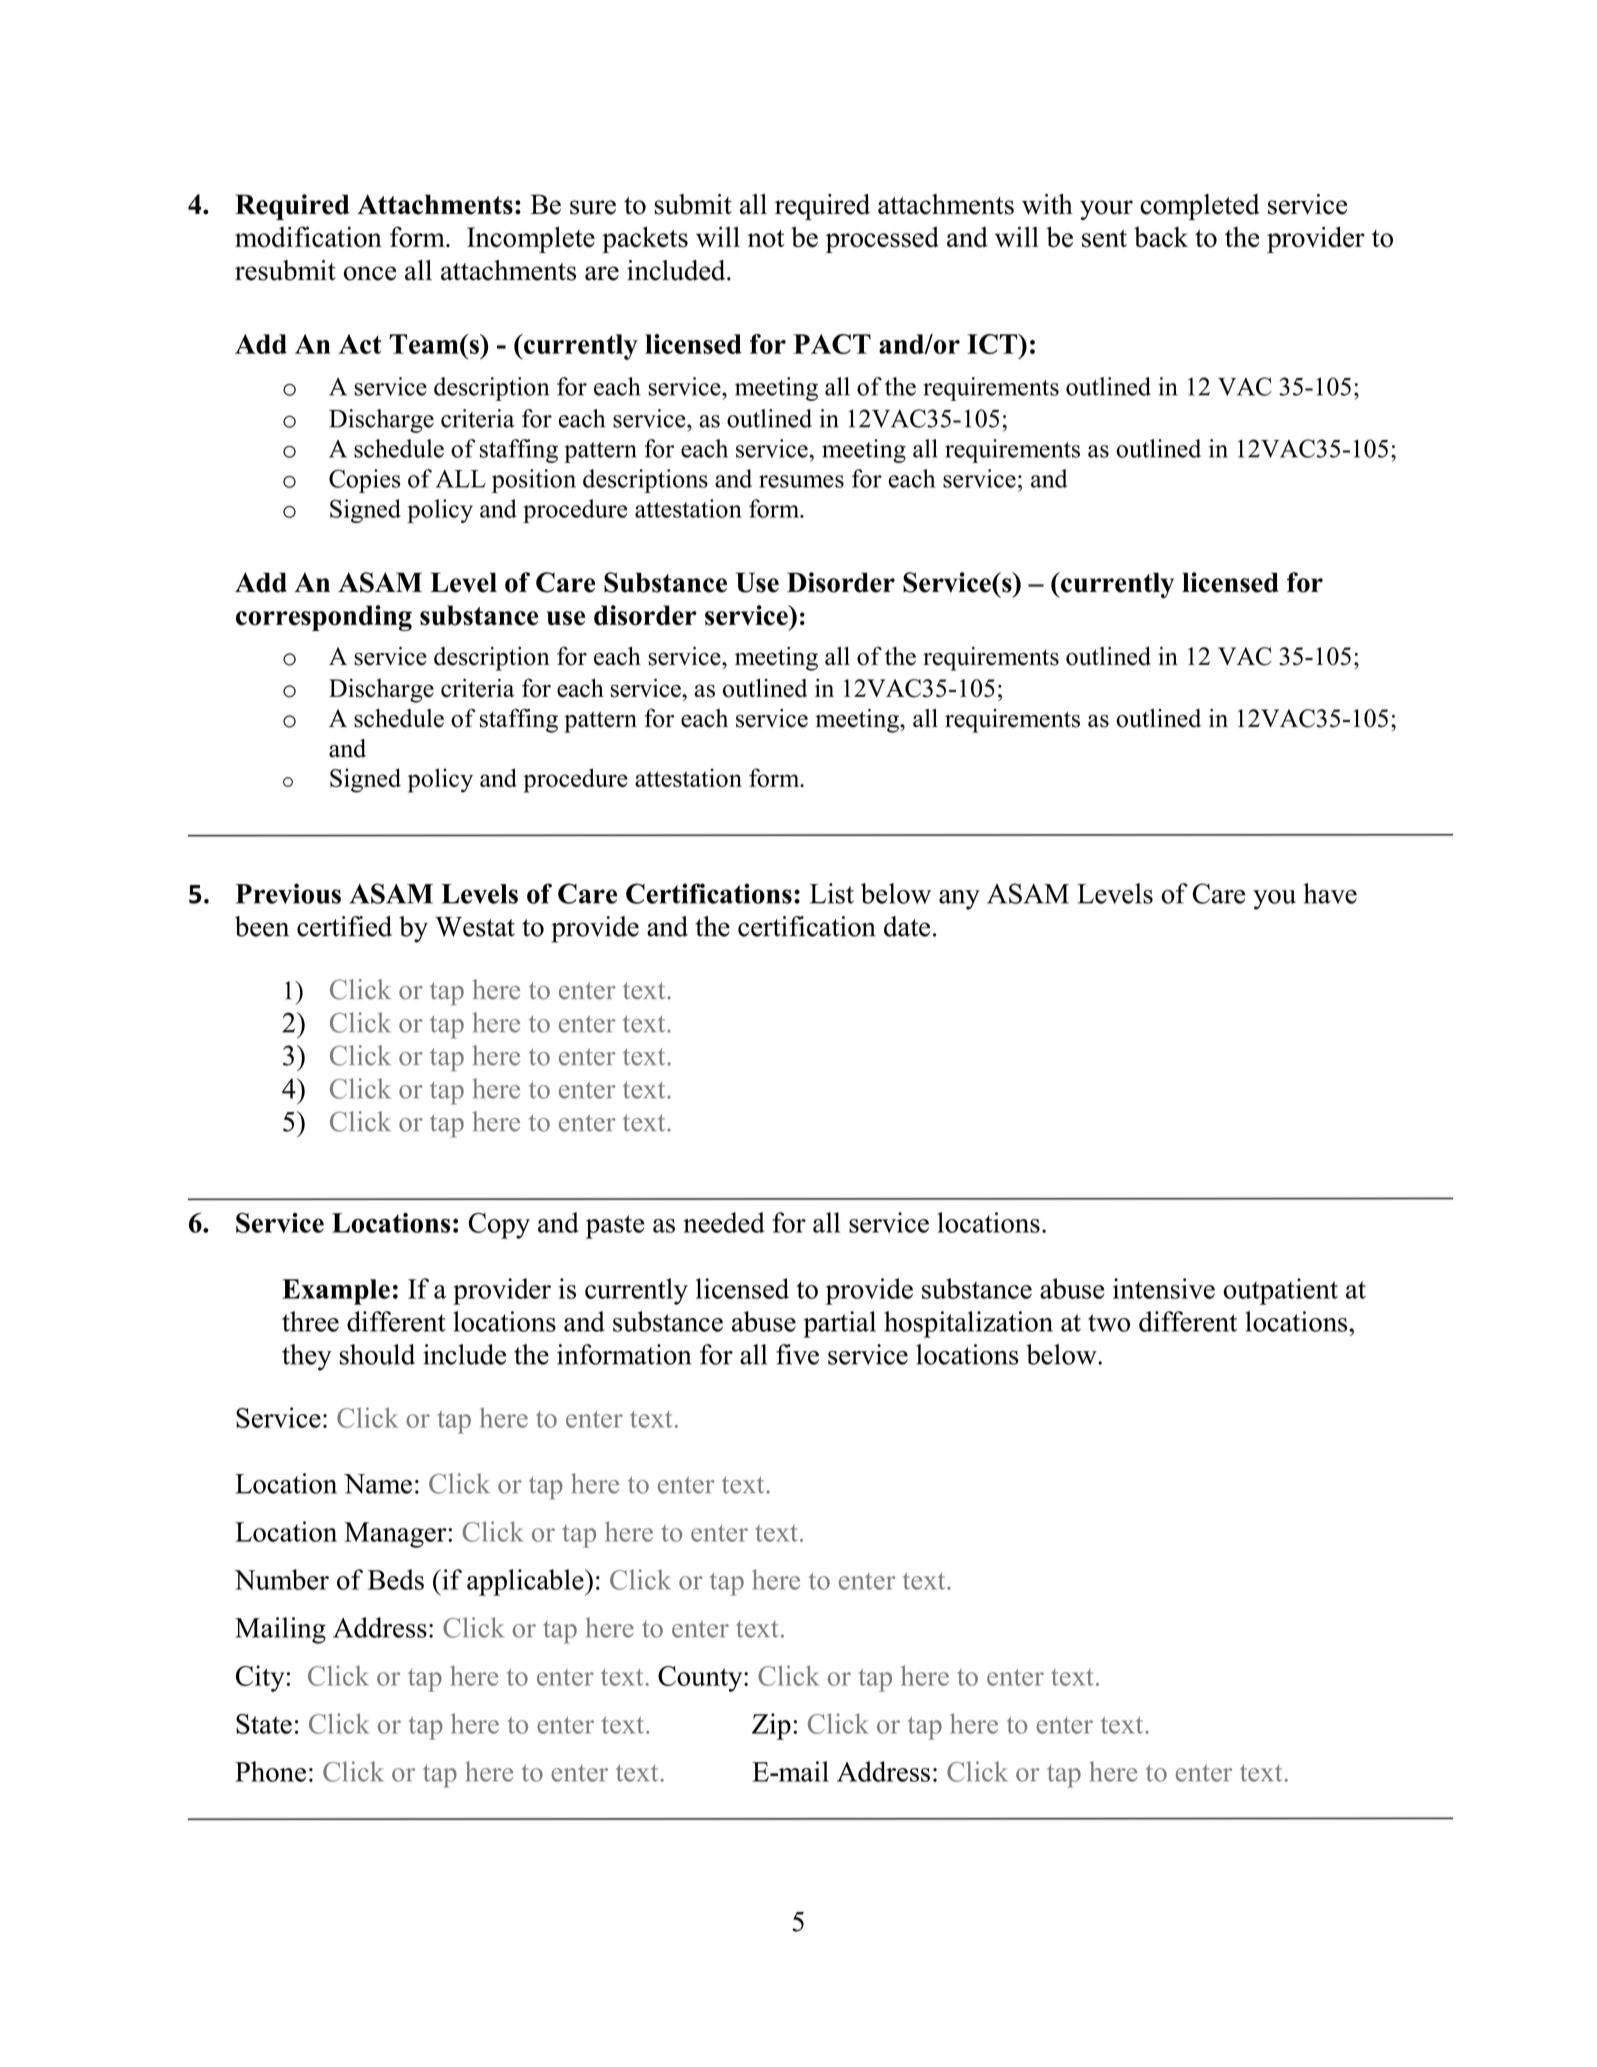 The height and width of the document is (2067, 1597). Describe the element at coordinates (1330, 893) in the document. I see `have` at that location.
